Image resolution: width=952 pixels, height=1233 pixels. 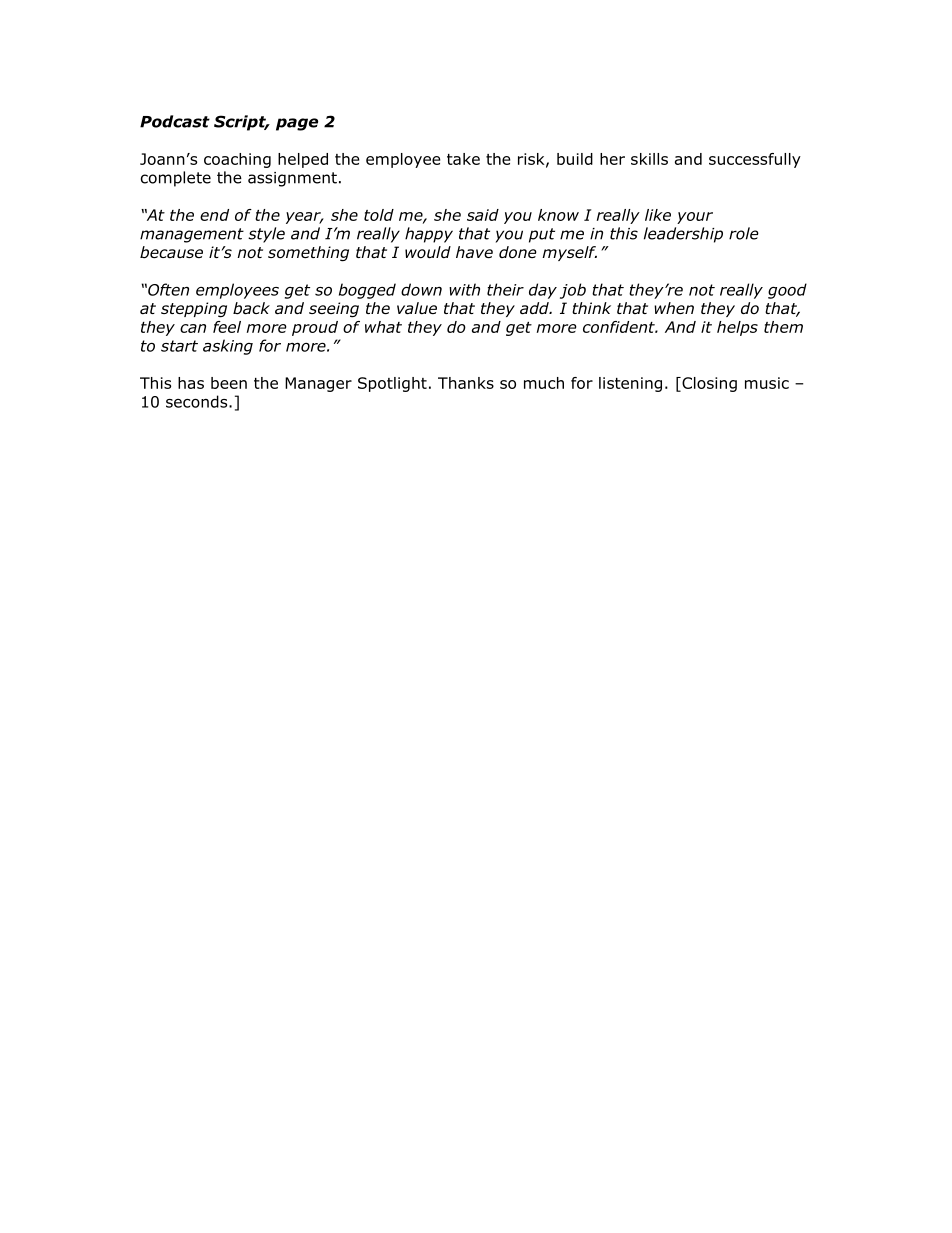 What do you see at coordinates (297, 124) in the screenshot?
I see `page` at bounding box center [297, 124].
